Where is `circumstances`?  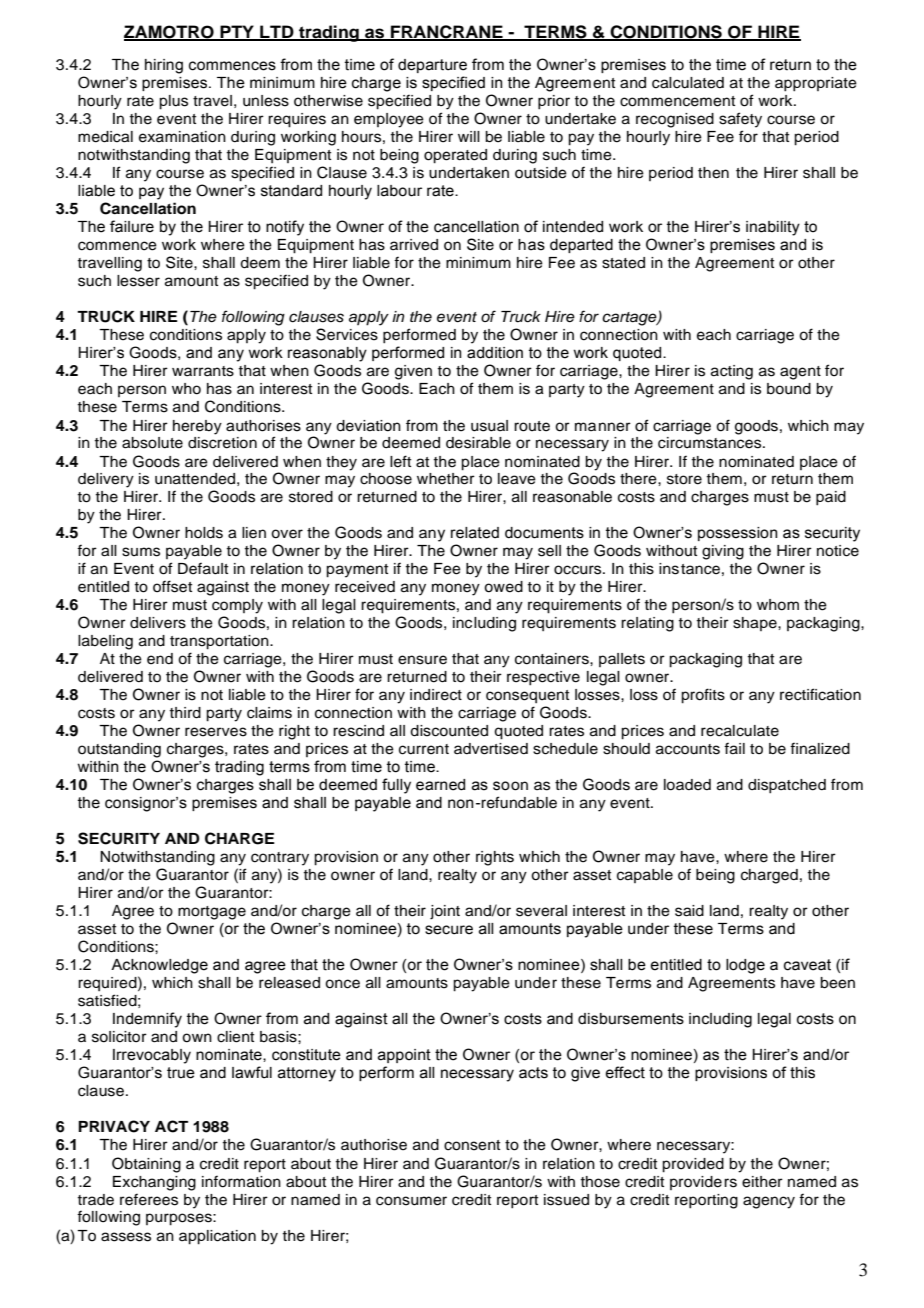
circumstances is located at coordinates (711, 443).
